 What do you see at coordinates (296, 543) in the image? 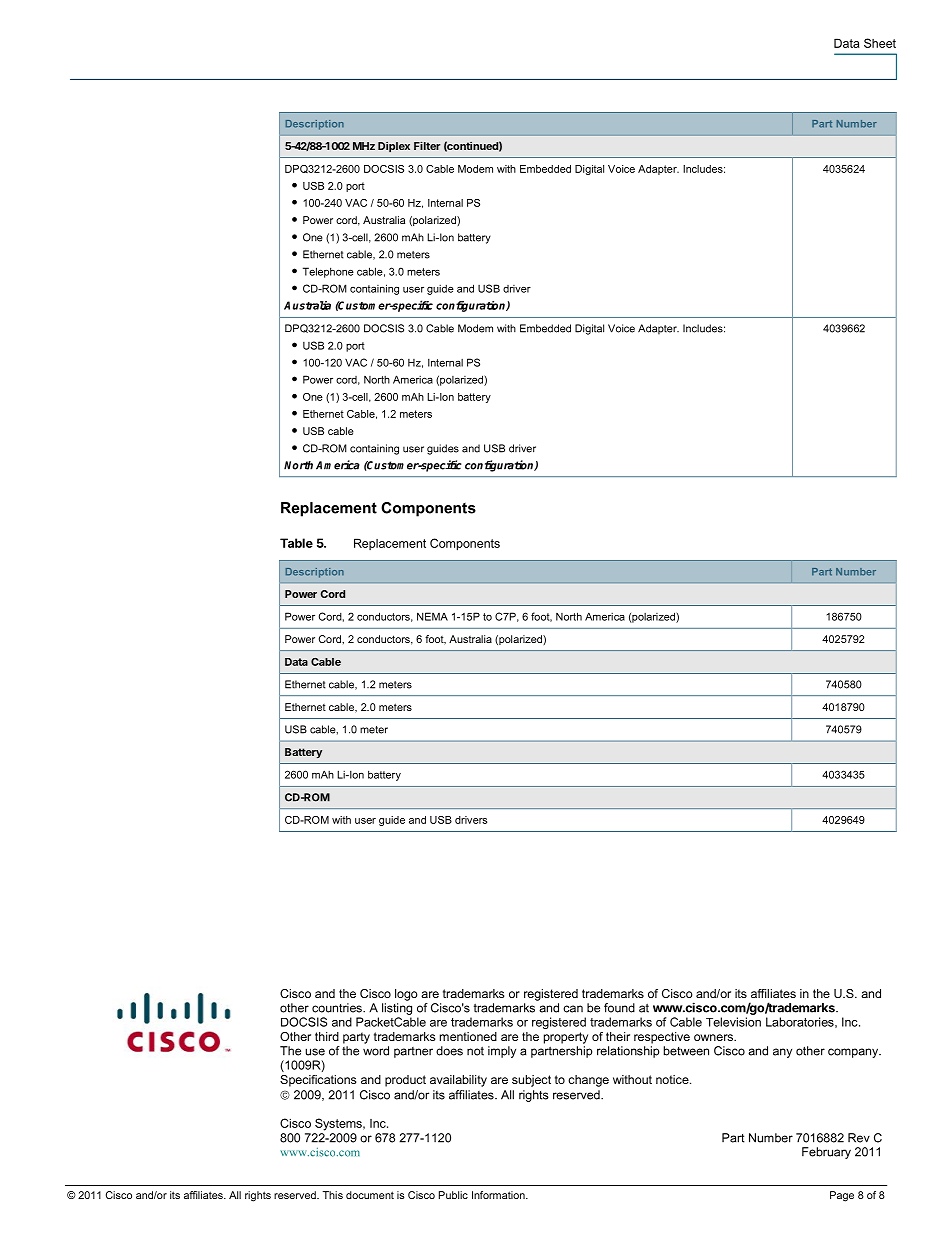
I see `Table` at bounding box center [296, 543].
